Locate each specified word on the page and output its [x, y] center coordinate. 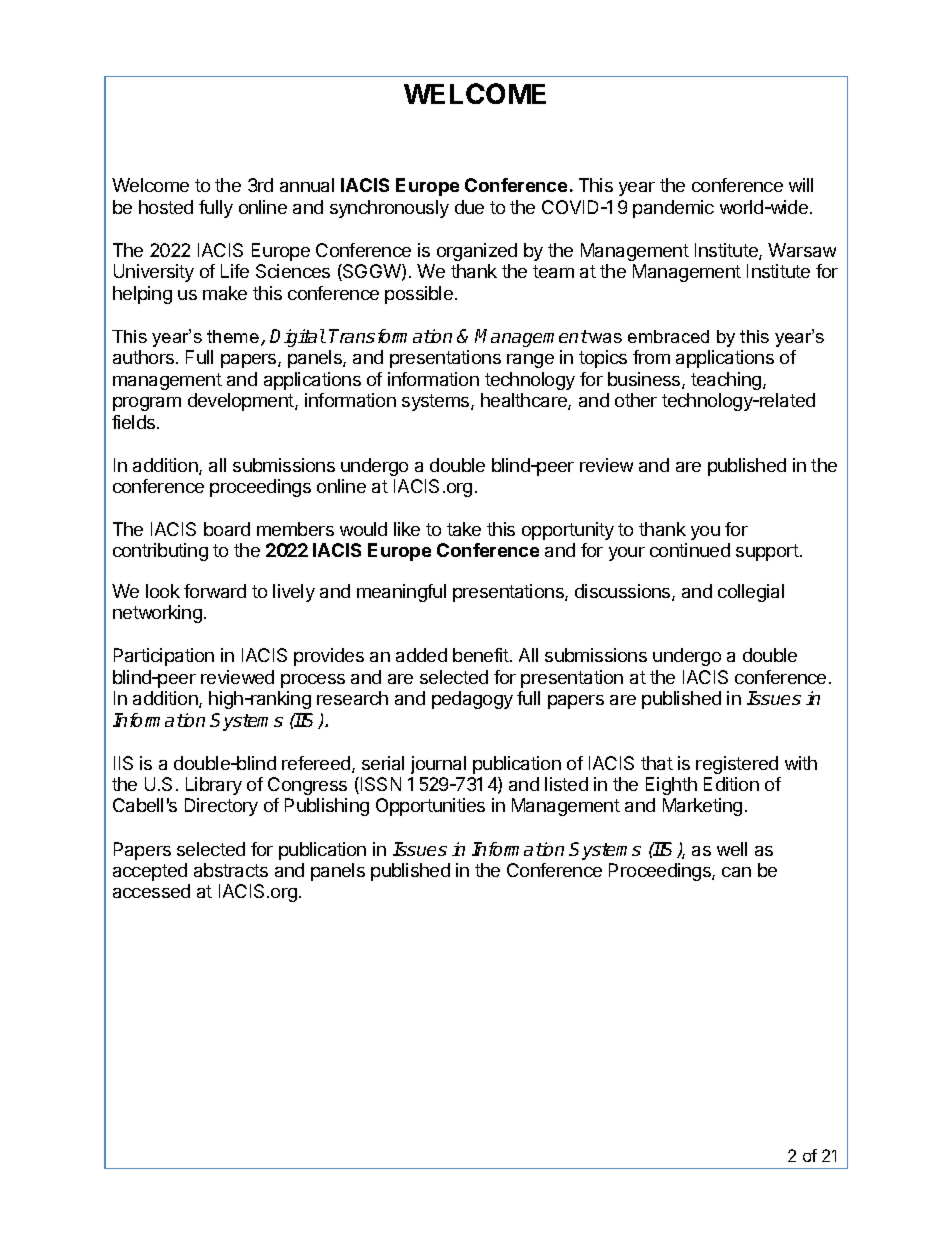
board [227, 529]
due [469, 207]
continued [690, 550]
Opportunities [430, 807]
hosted [166, 207]
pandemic [673, 209]
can [736, 872]
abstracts [231, 870]
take [464, 529]
